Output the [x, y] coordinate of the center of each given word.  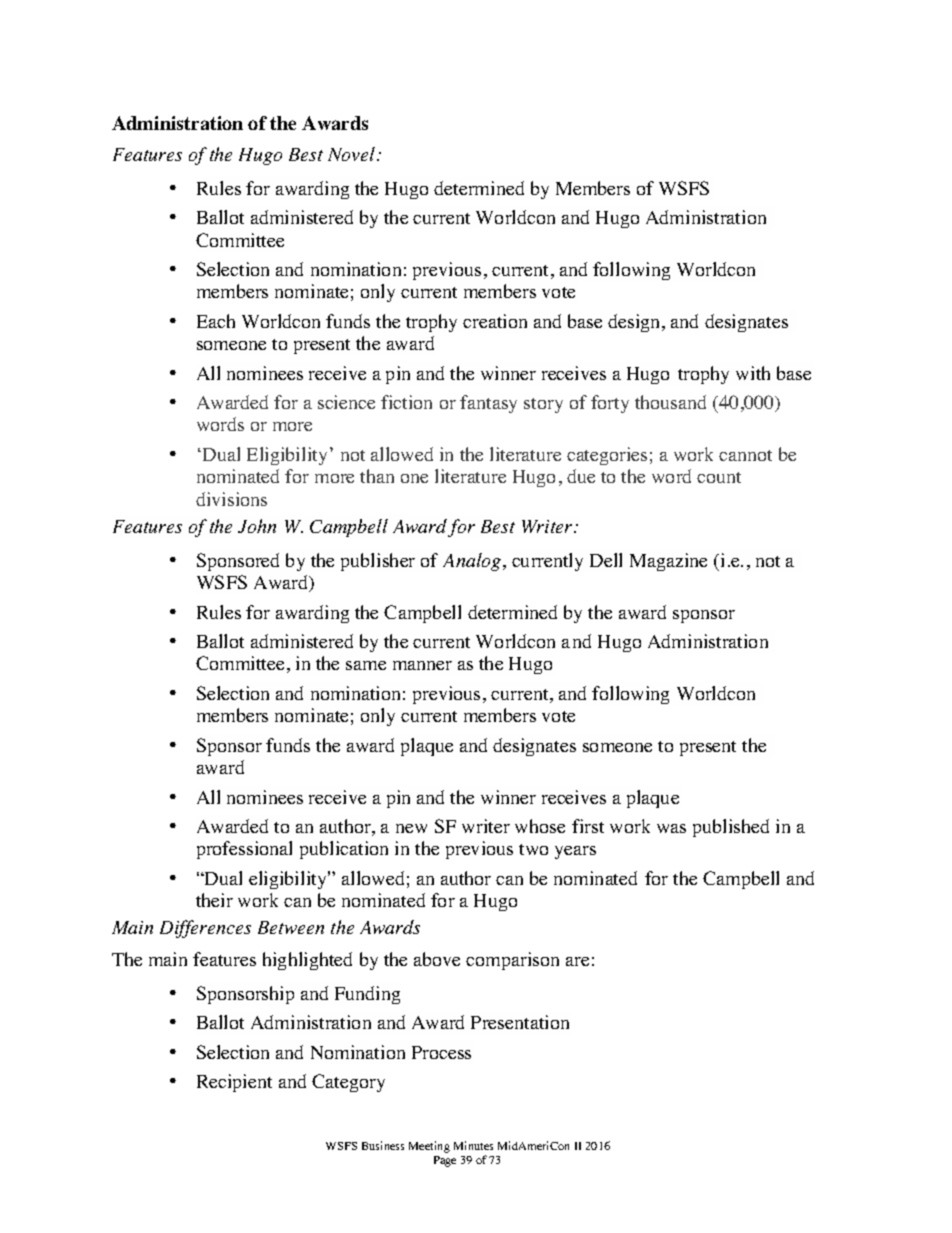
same [366, 665]
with [753, 373]
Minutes [473, 1145]
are [577, 961]
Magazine [668, 562]
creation [495, 321]
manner [422, 665]
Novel [353, 154]
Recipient [234, 1083]
